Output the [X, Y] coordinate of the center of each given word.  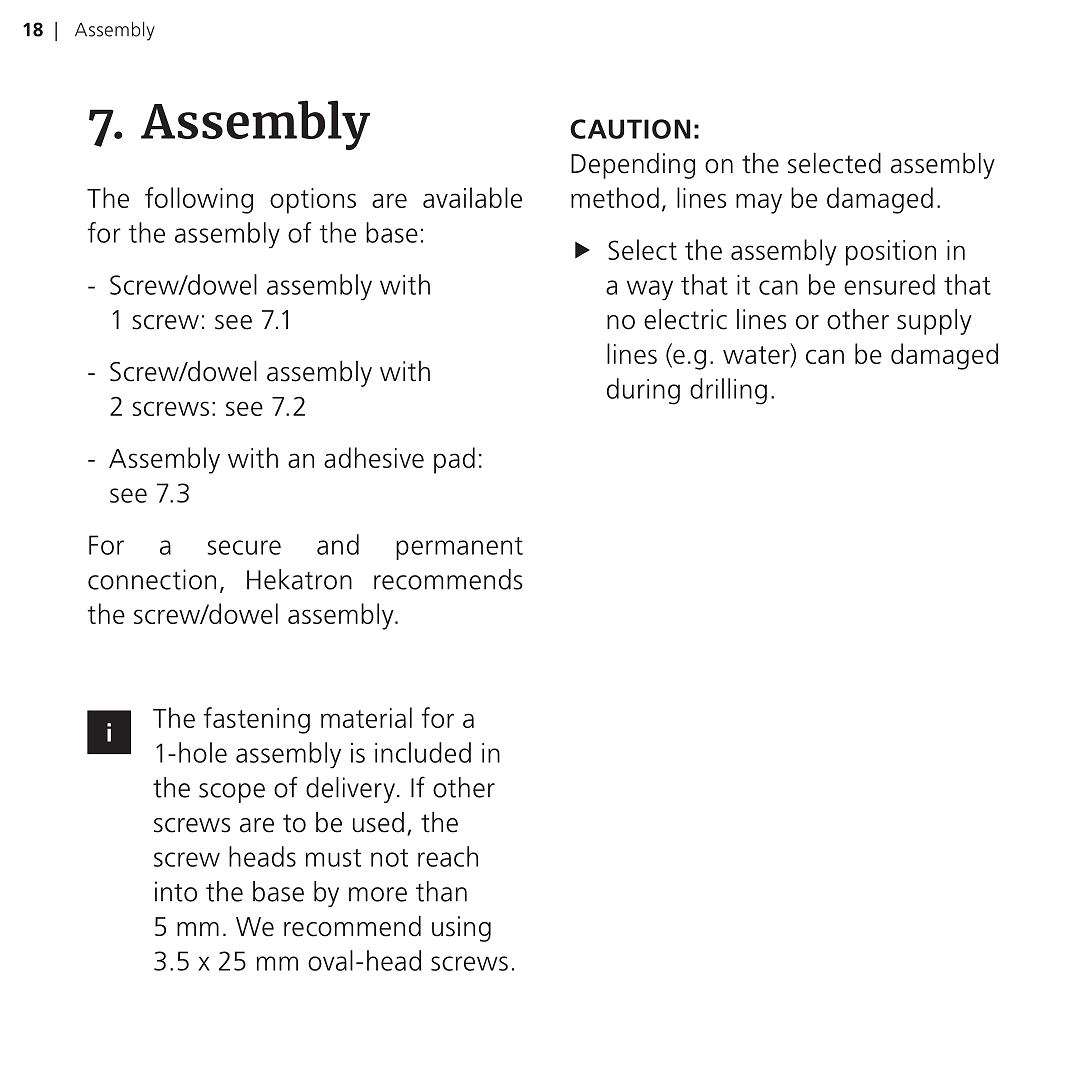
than [441, 891]
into [176, 891]
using [461, 929]
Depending [633, 166]
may [759, 203]
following [199, 200]
